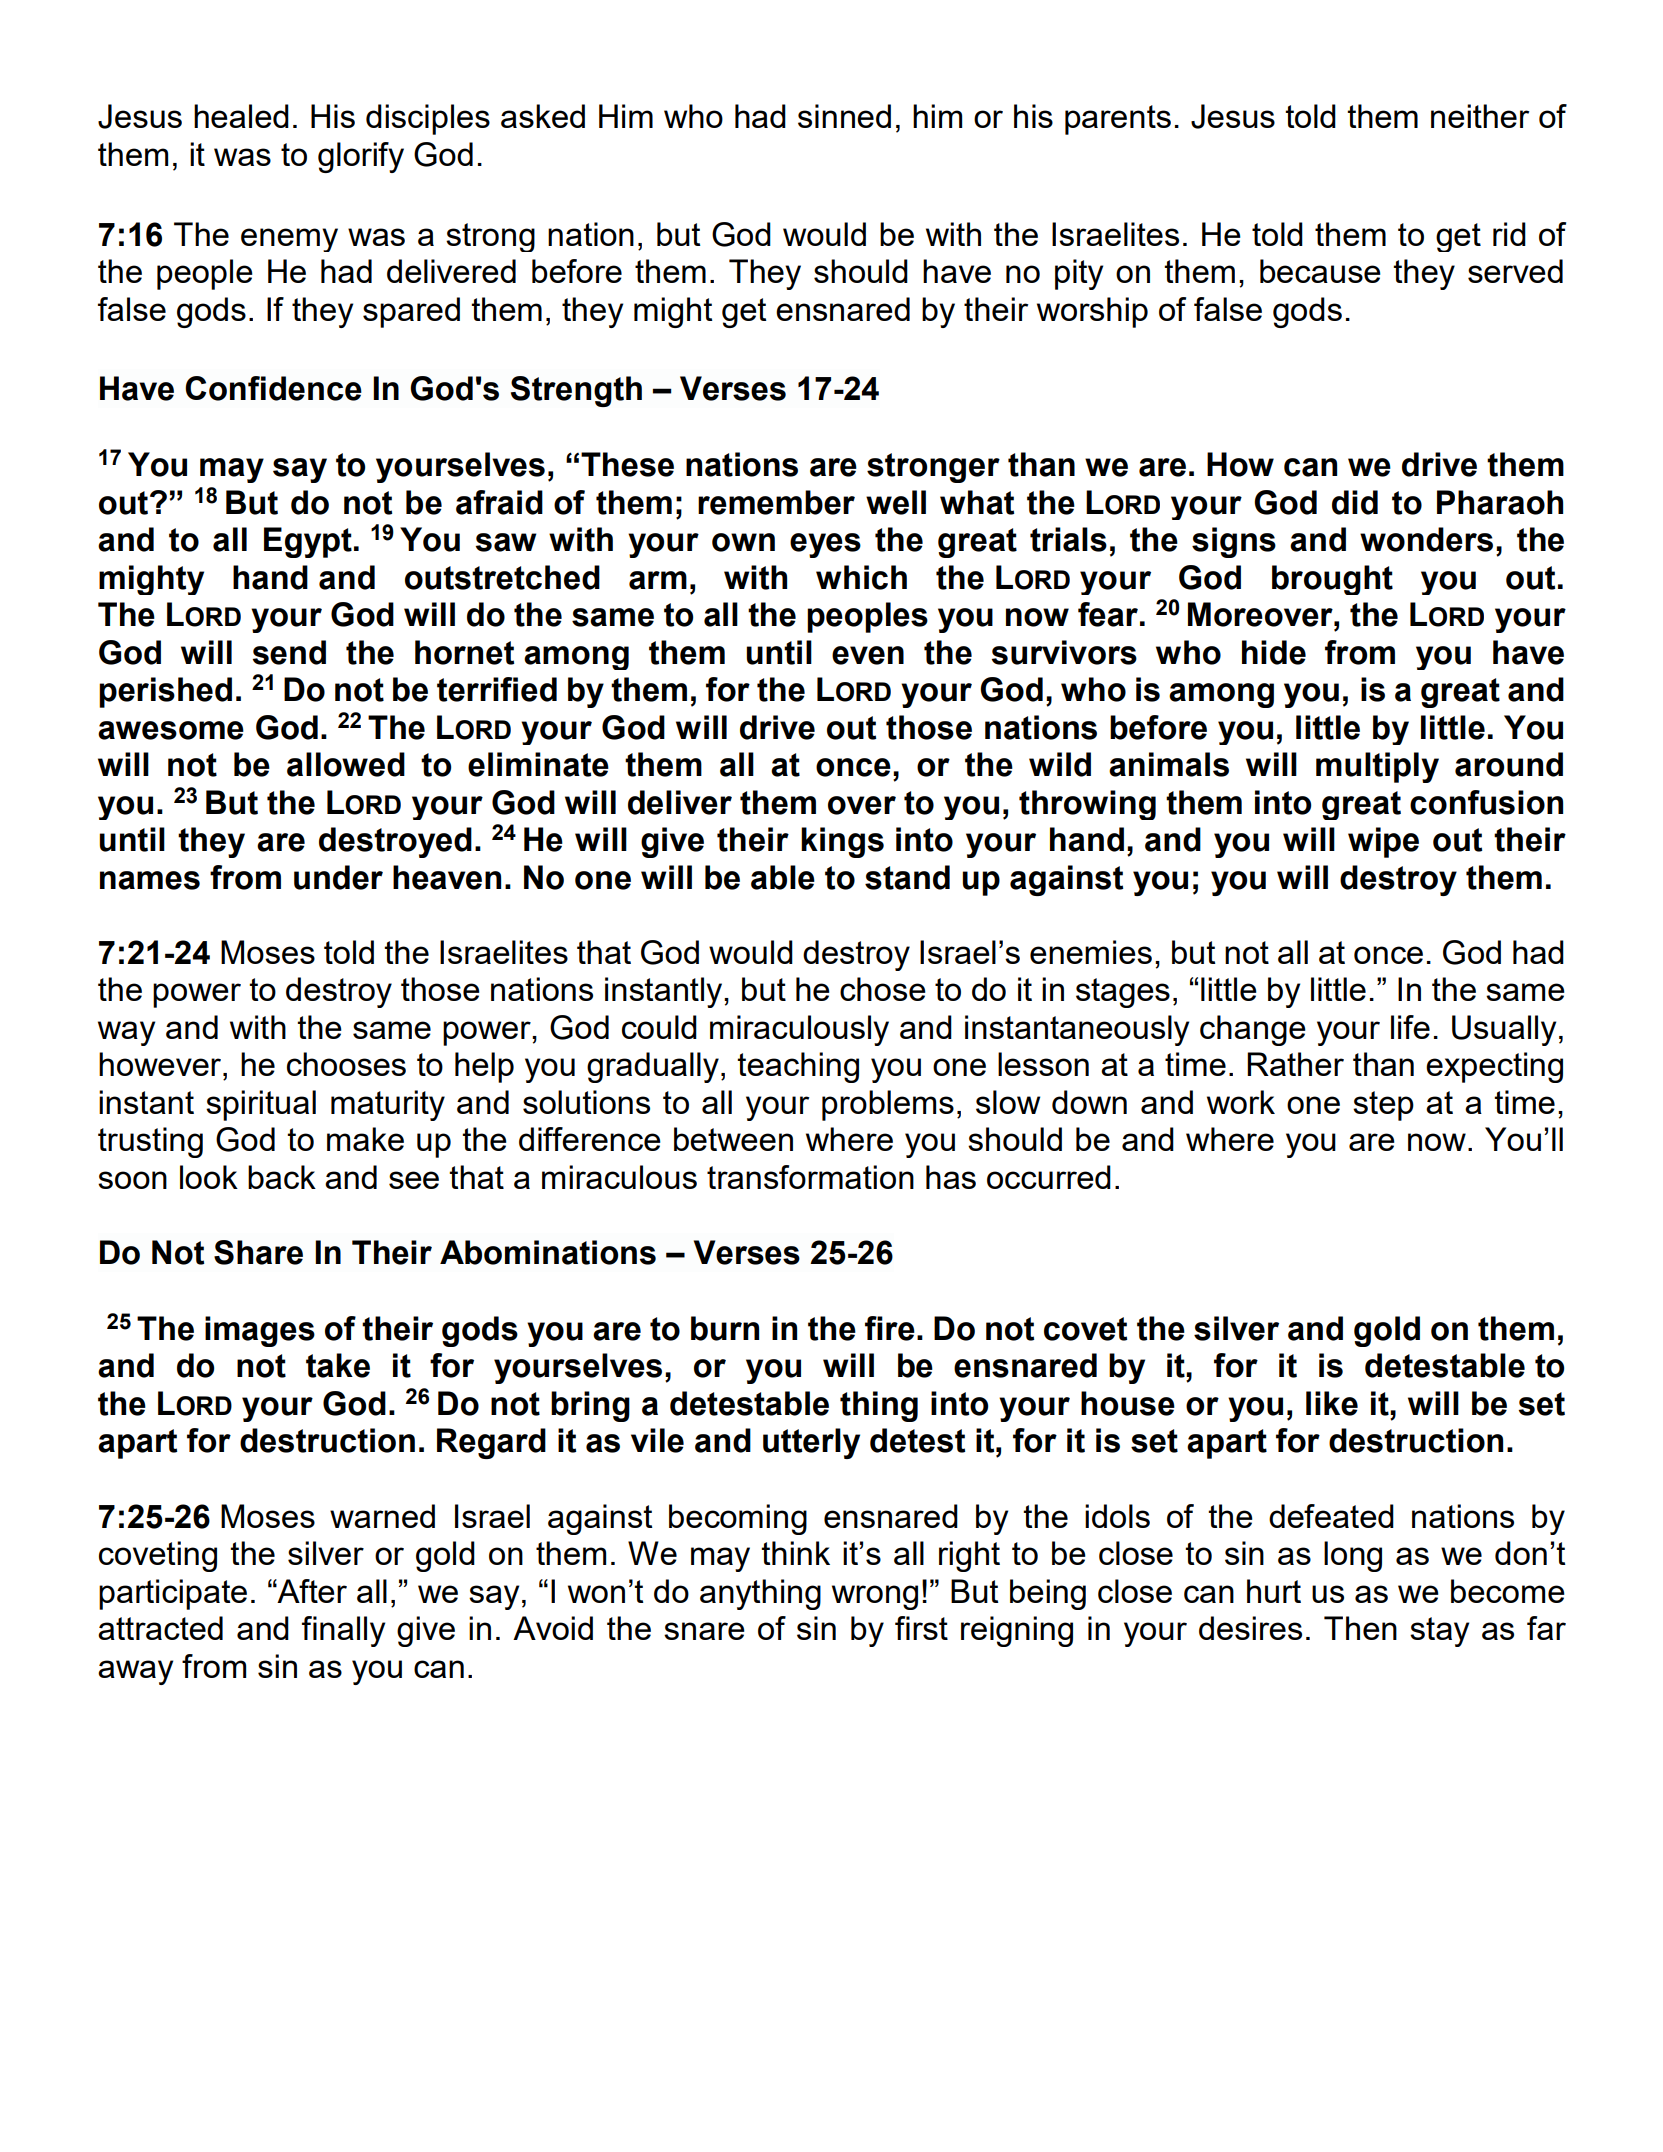 The height and width of the page is (2152, 1663). Describe the element at coordinates (346, 1064) in the page. I see `chooses` at that location.
